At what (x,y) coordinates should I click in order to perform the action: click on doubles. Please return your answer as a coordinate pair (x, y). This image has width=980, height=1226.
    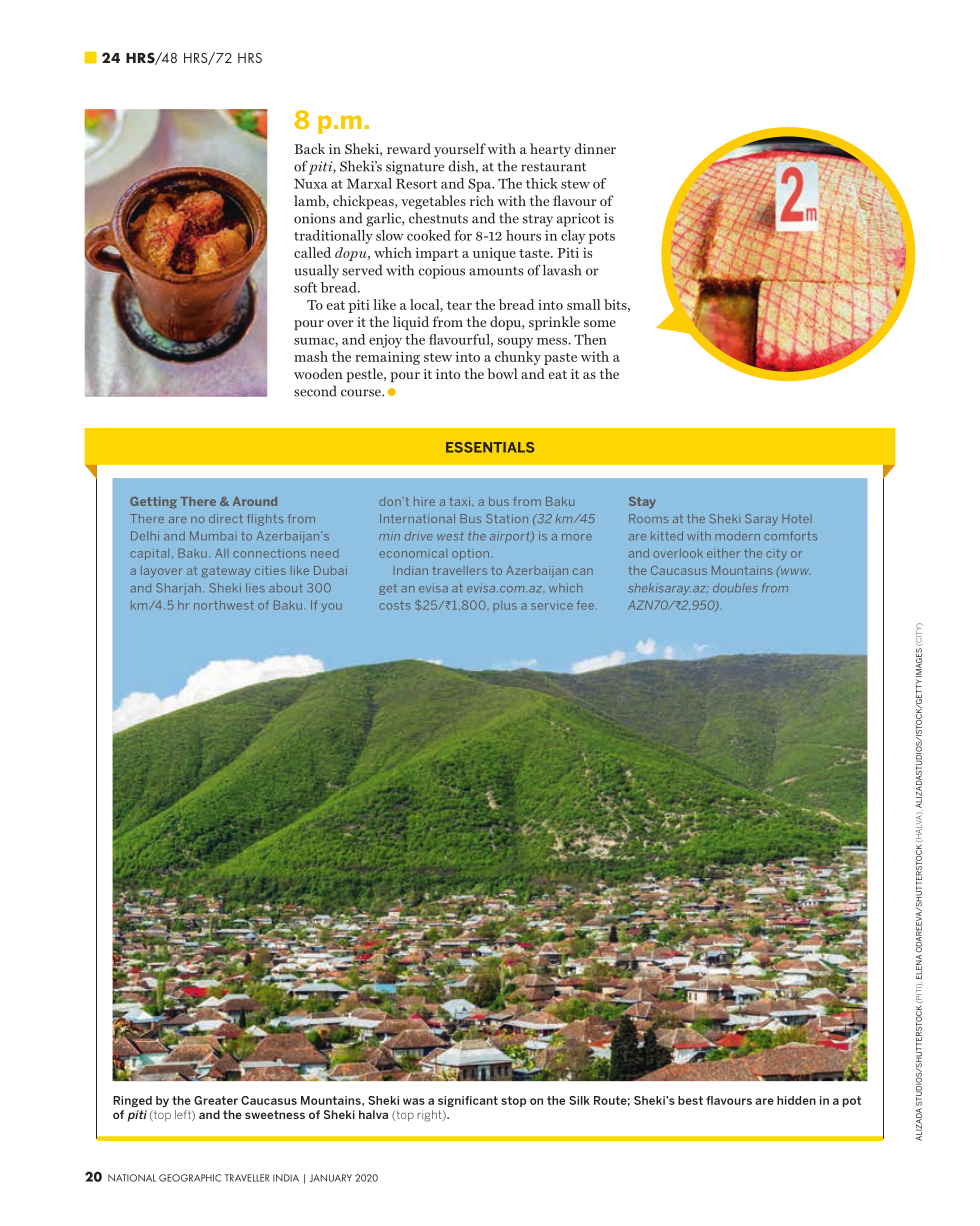
    Looking at the image, I should click on (735, 588).
